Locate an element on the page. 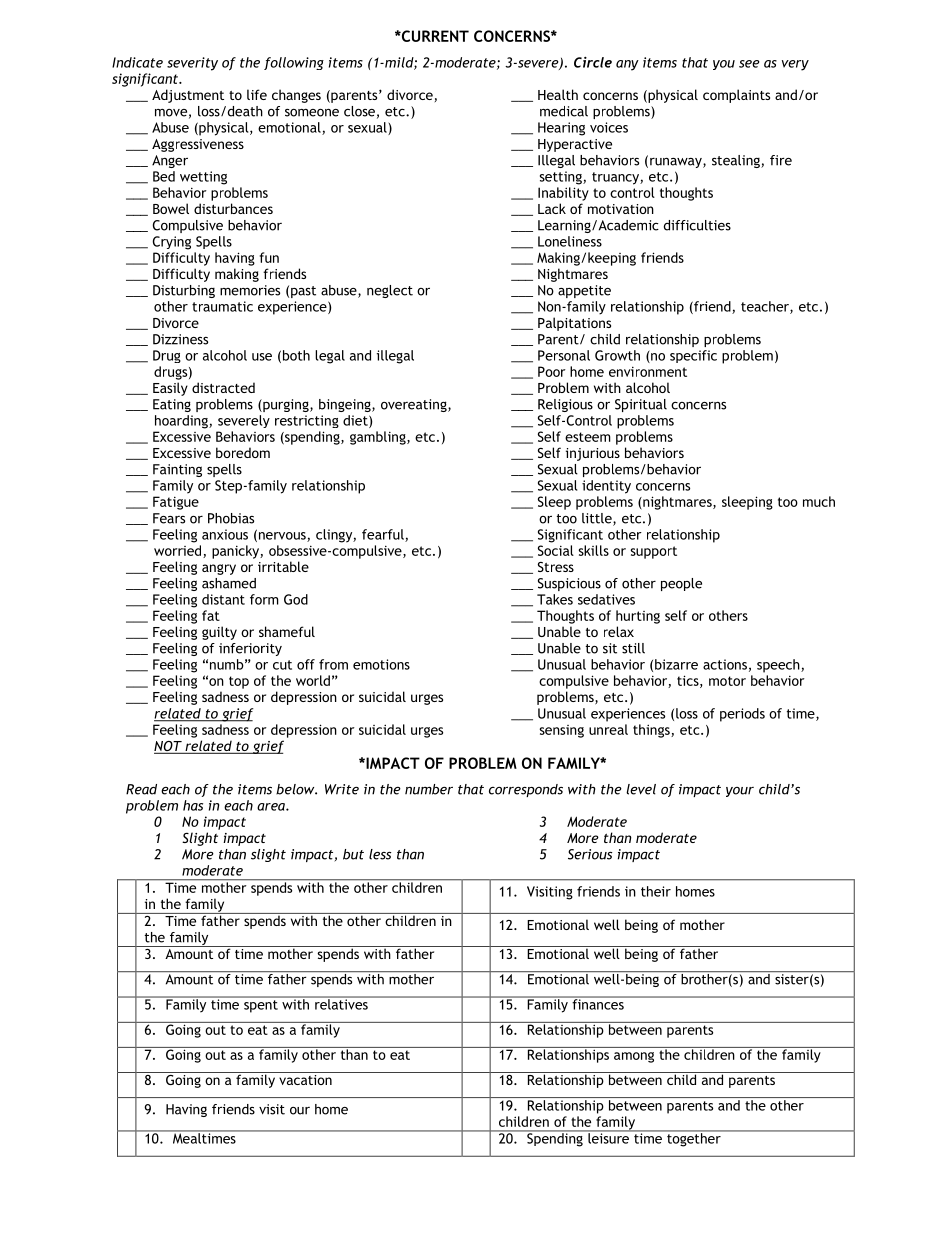 The image size is (952, 1233). your is located at coordinates (740, 792).
